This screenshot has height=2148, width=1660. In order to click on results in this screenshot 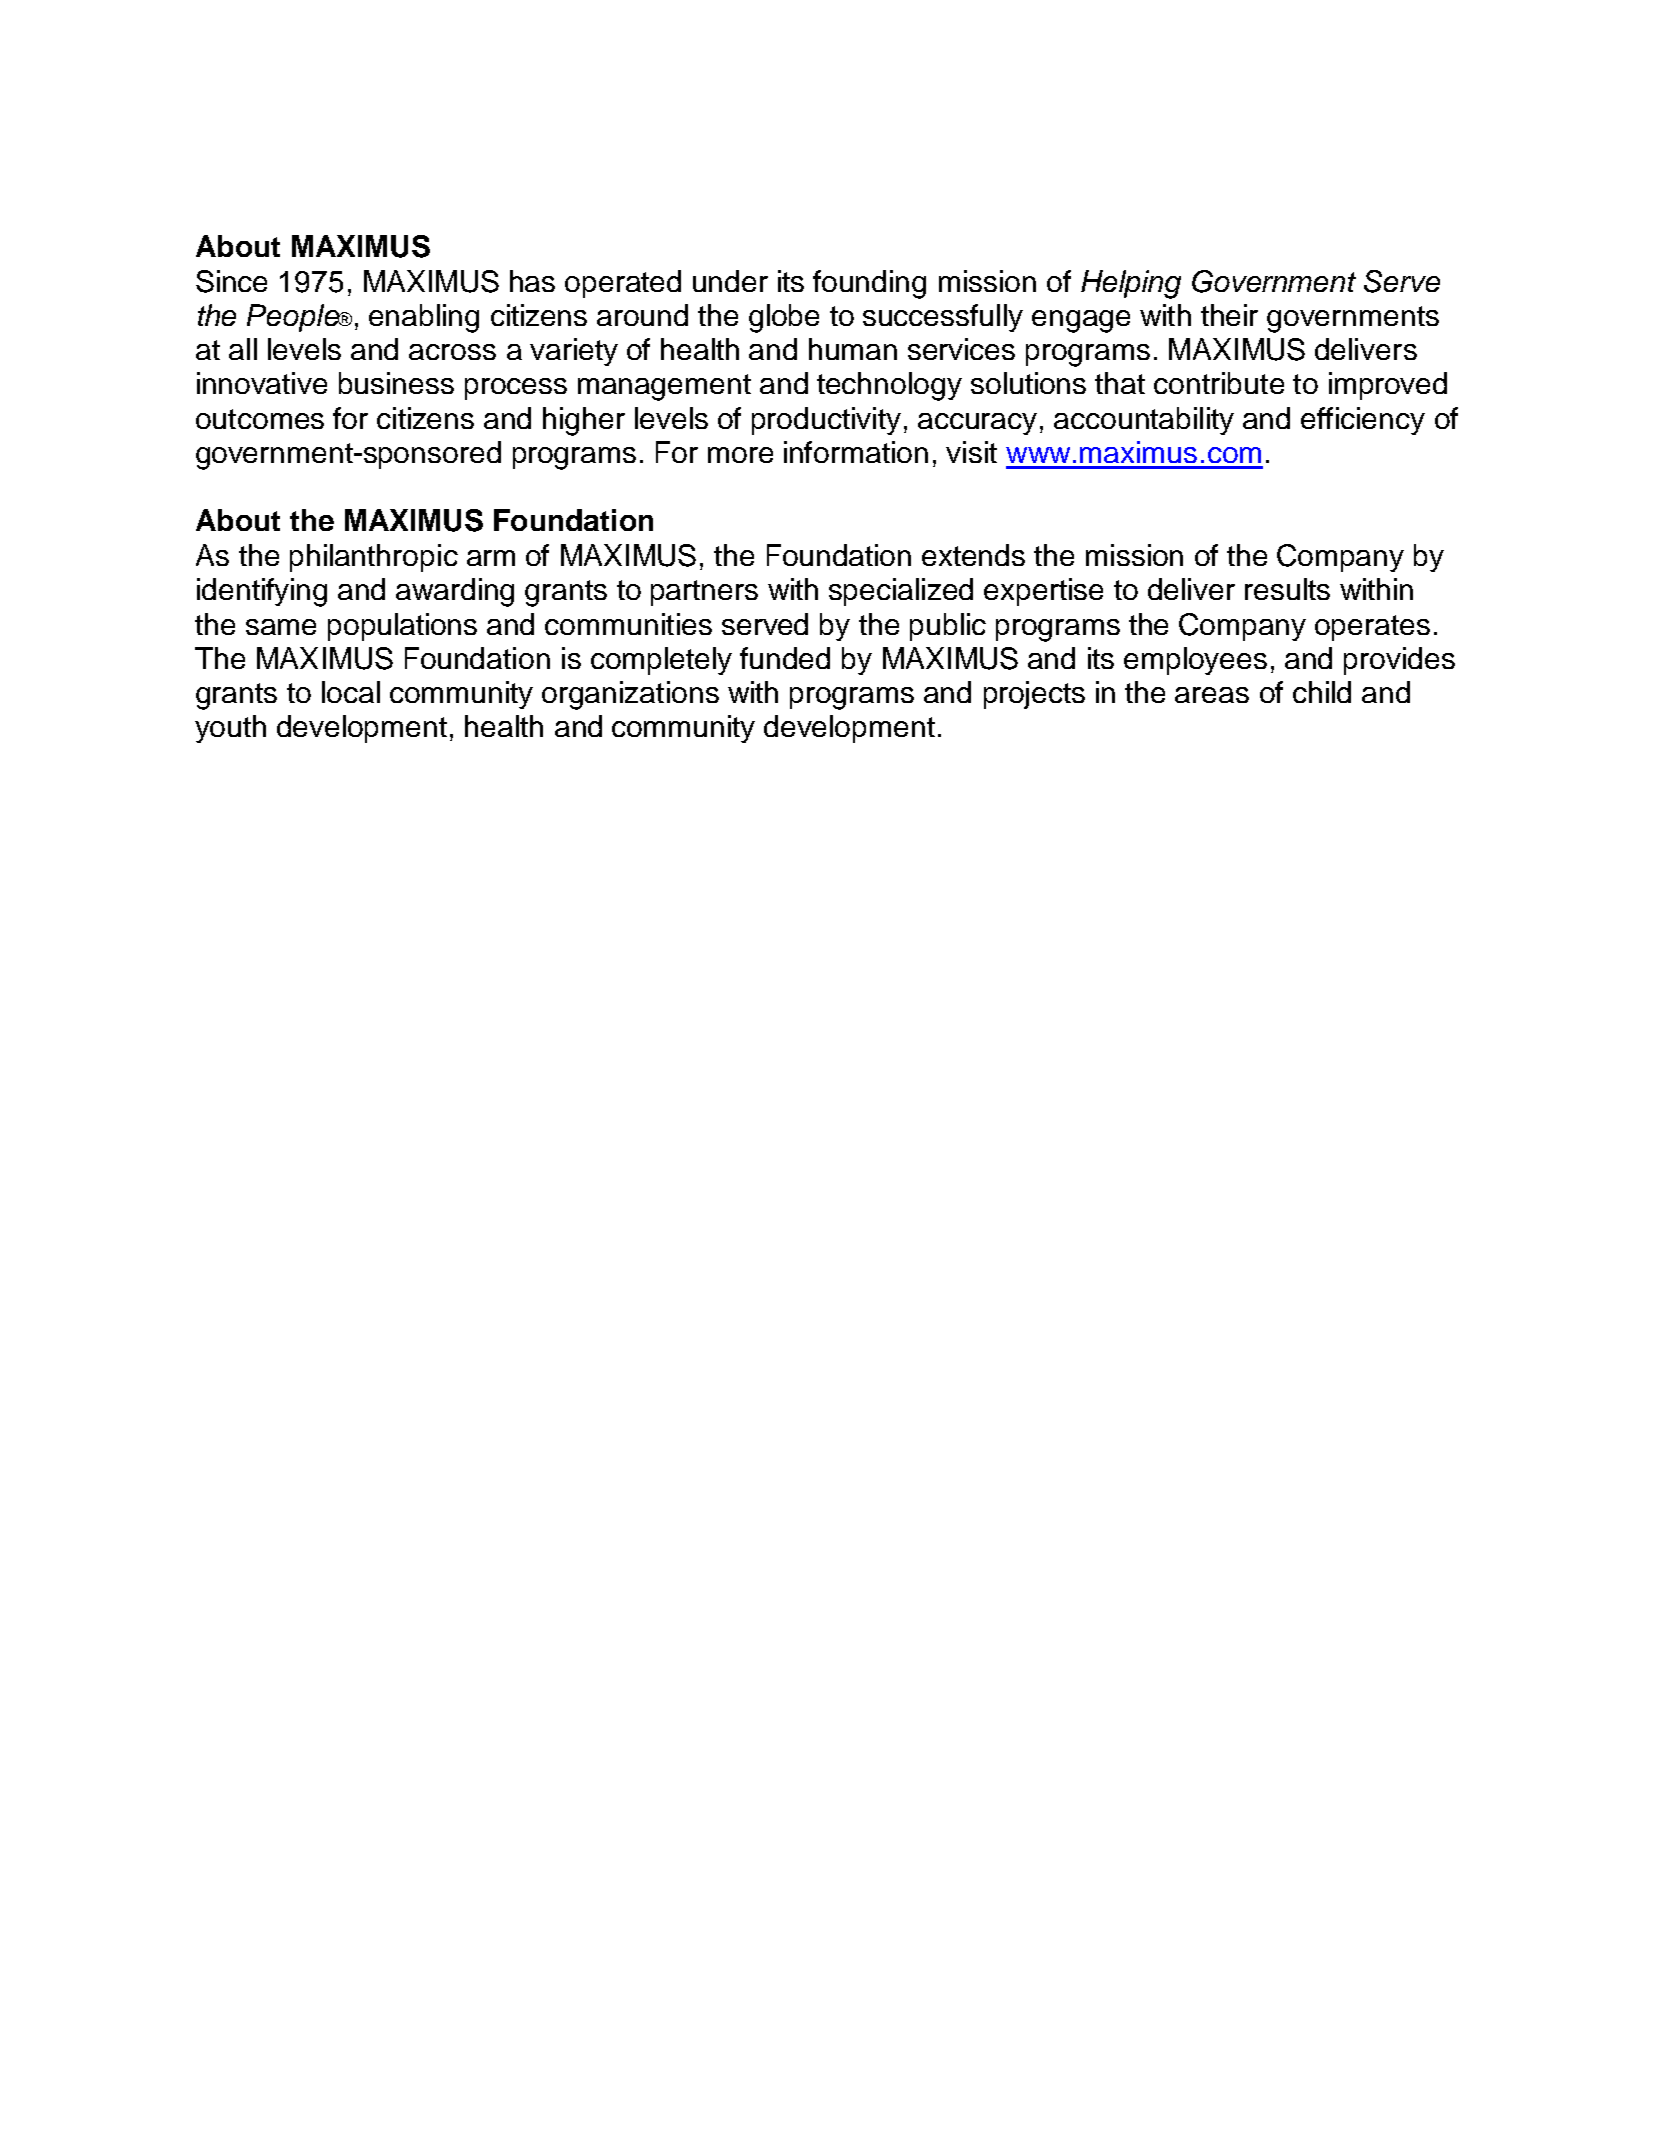, I will do `click(1287, 589)`.
